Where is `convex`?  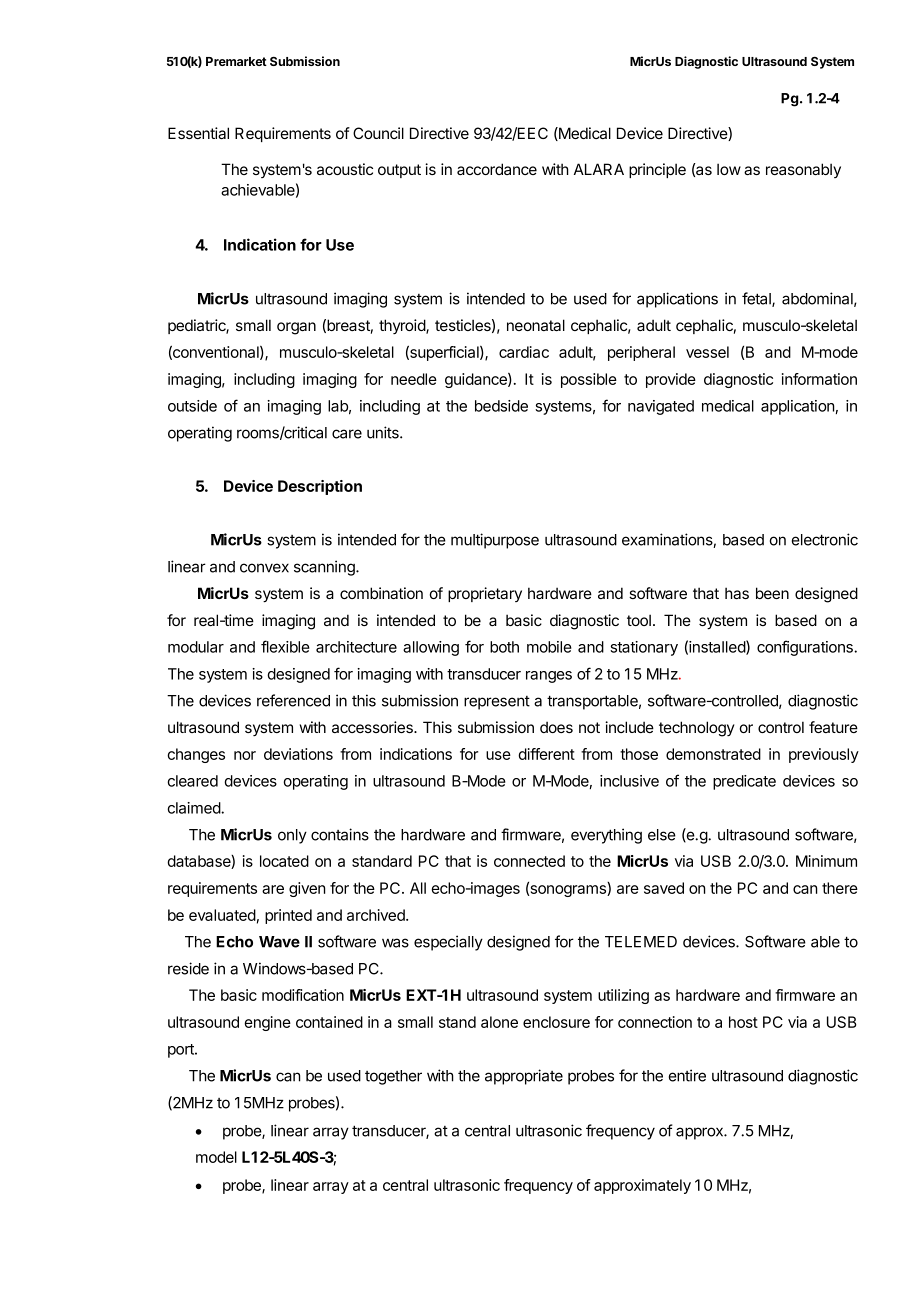
convex is located at coordinates (264, 568).
